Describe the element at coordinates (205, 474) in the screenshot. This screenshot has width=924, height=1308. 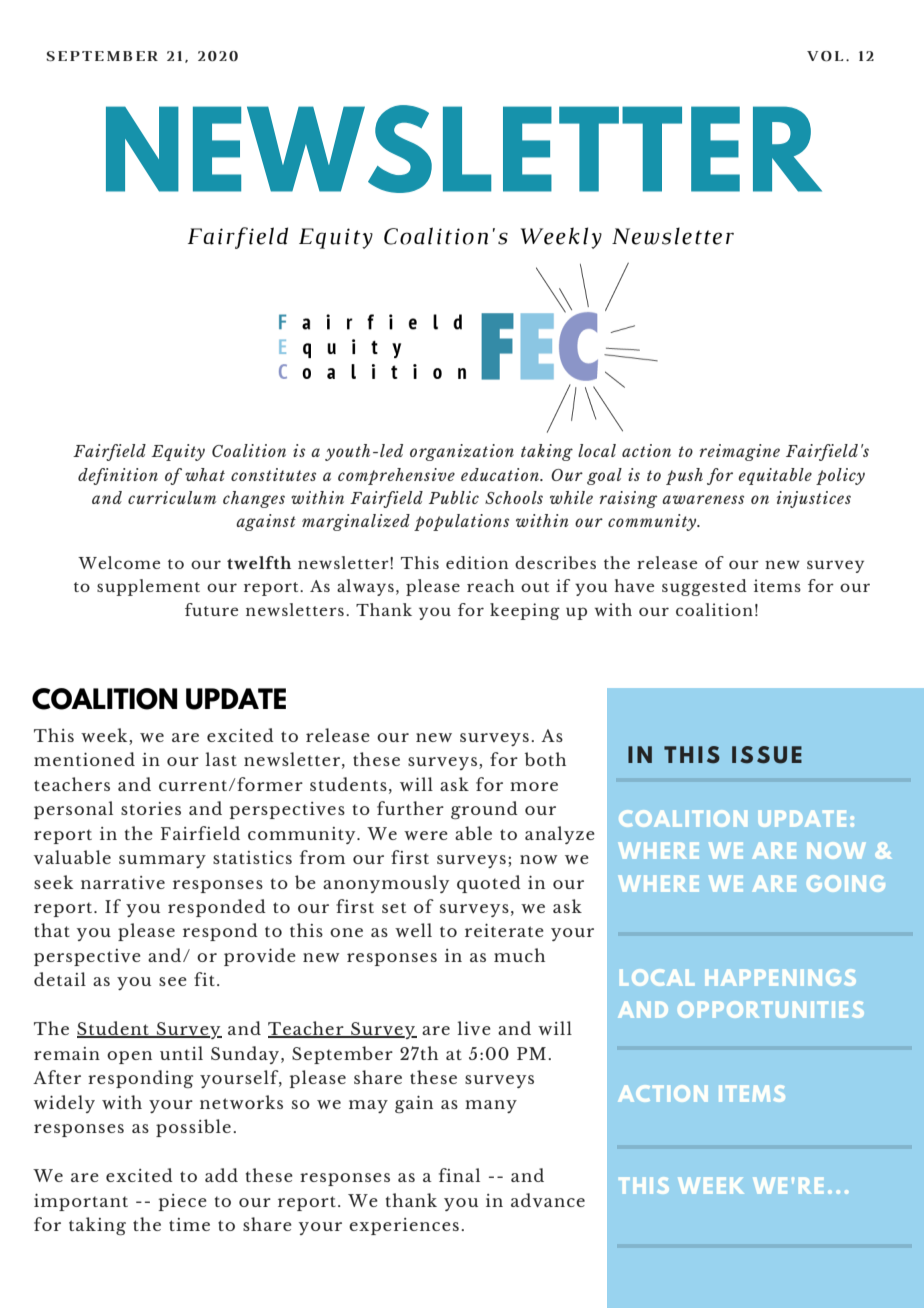
I see `what` at that location.
